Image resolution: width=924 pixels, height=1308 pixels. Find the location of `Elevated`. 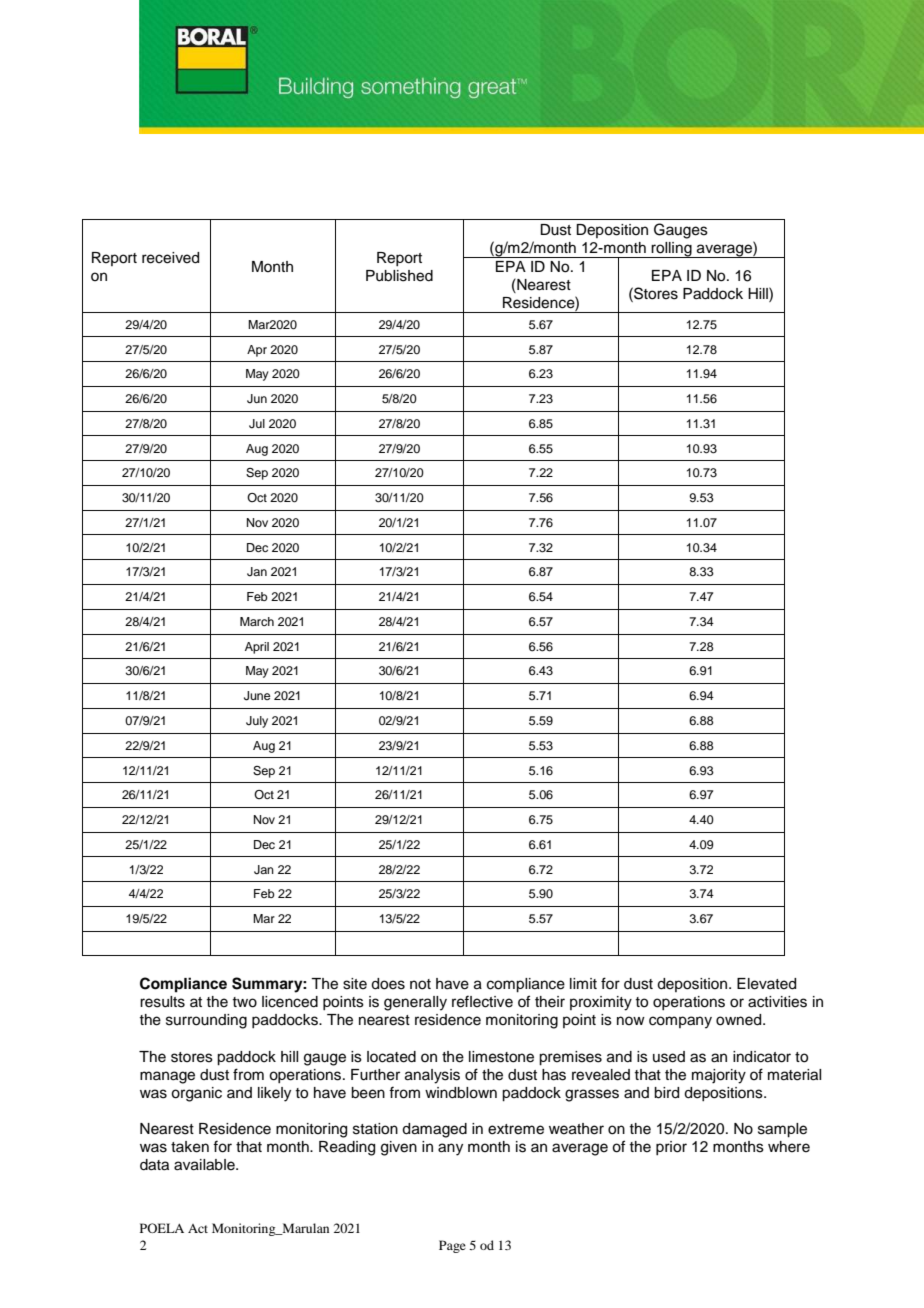

Elevated is located at coordinates (766, 984).
